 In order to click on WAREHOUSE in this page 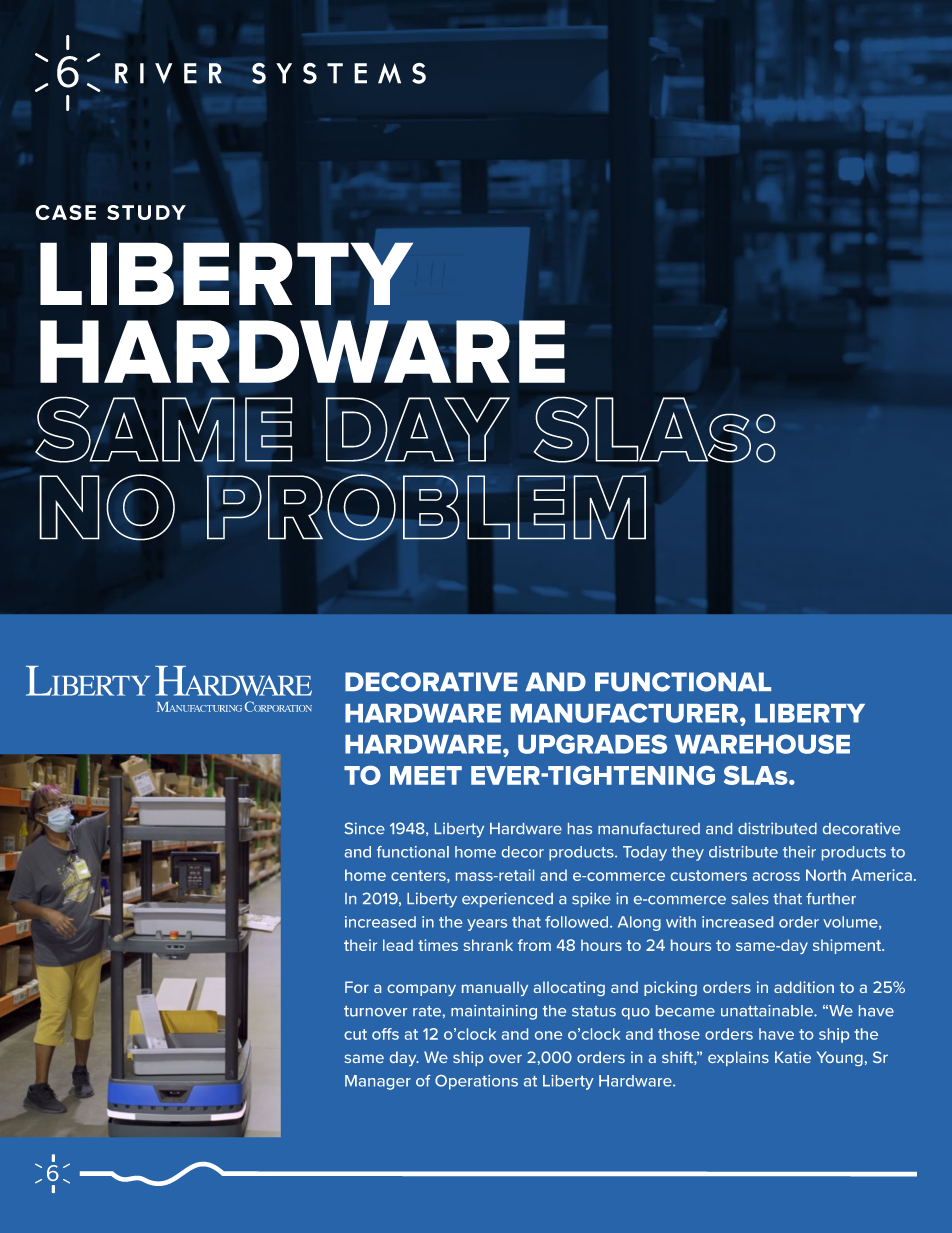, I will do `click(762, 744)`.
